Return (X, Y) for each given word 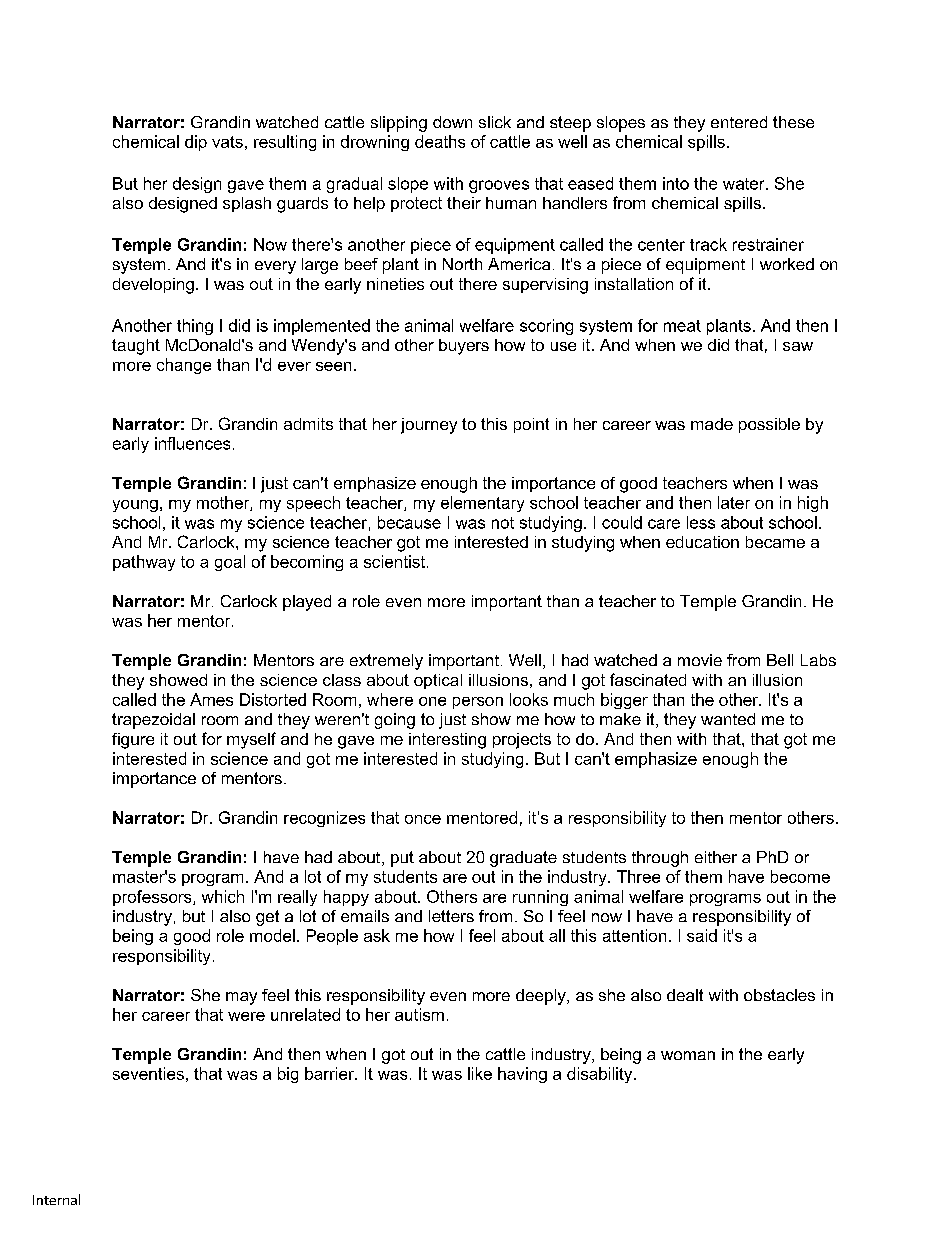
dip (196, 143)
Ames (211, 699)
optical (438, 681)
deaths (440, 141)
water (745, 184)
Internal (56, 1199)
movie (700, 660)
